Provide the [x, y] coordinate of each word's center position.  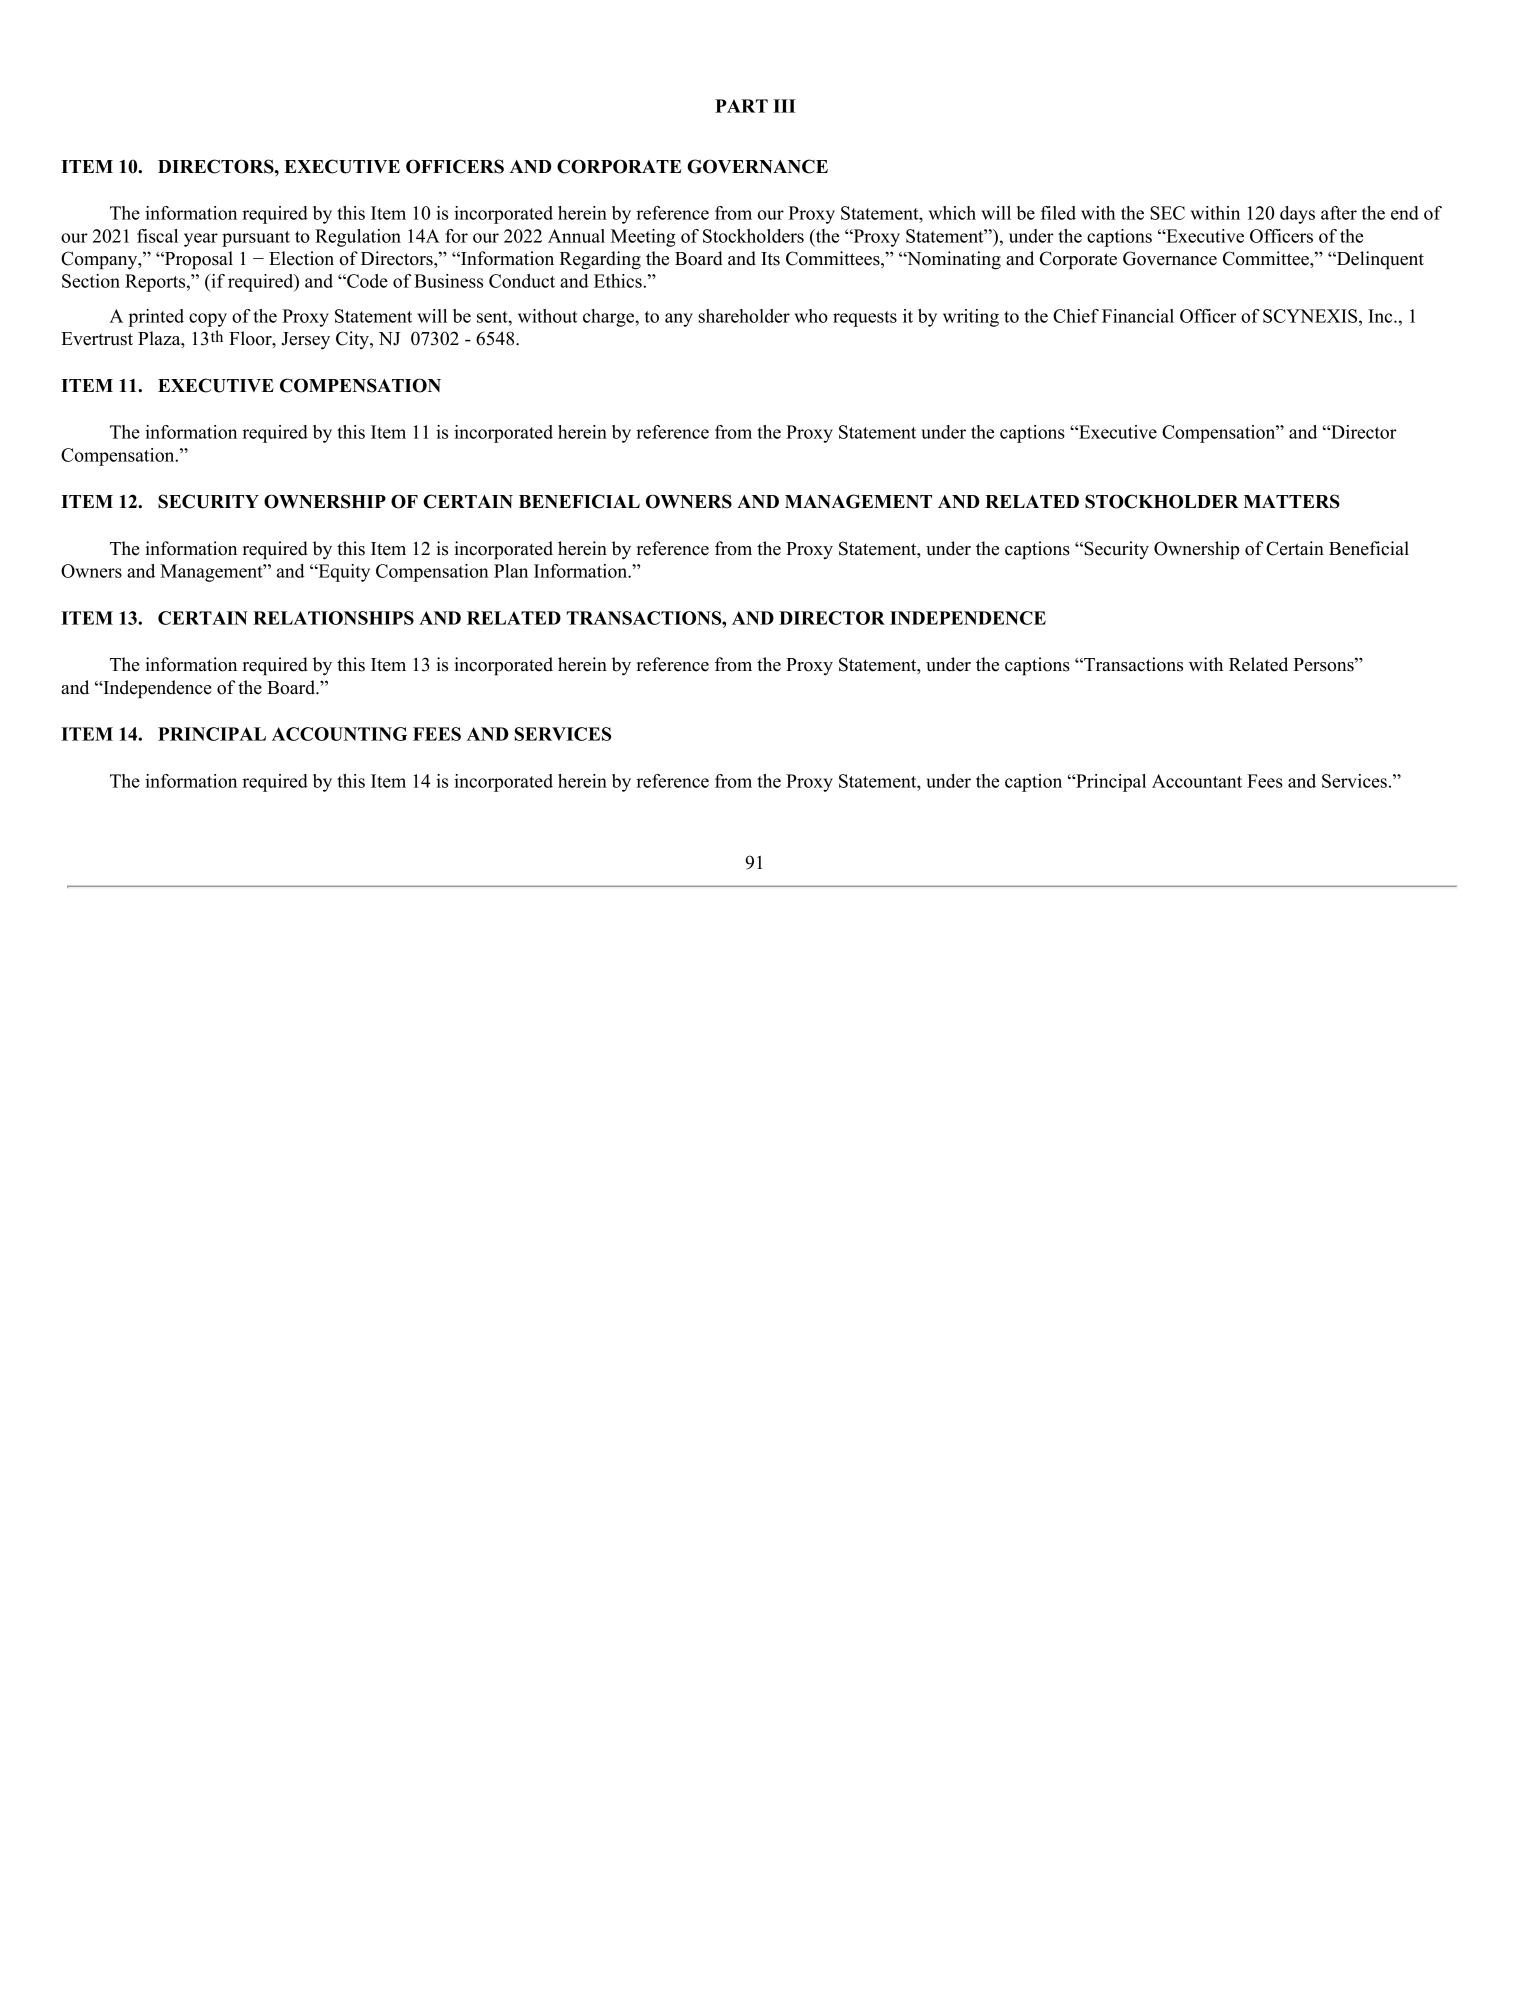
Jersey [305, 341]
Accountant [1197, 781]
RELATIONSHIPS [333, 618]
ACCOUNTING [339, 734]
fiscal [157, 236]
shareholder [744, 316]
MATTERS [1292, 501]
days [1297, 215]
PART [741, 106]
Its [770, 259]
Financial [1138, 316]
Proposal [198, 260]
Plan [511, 571]
